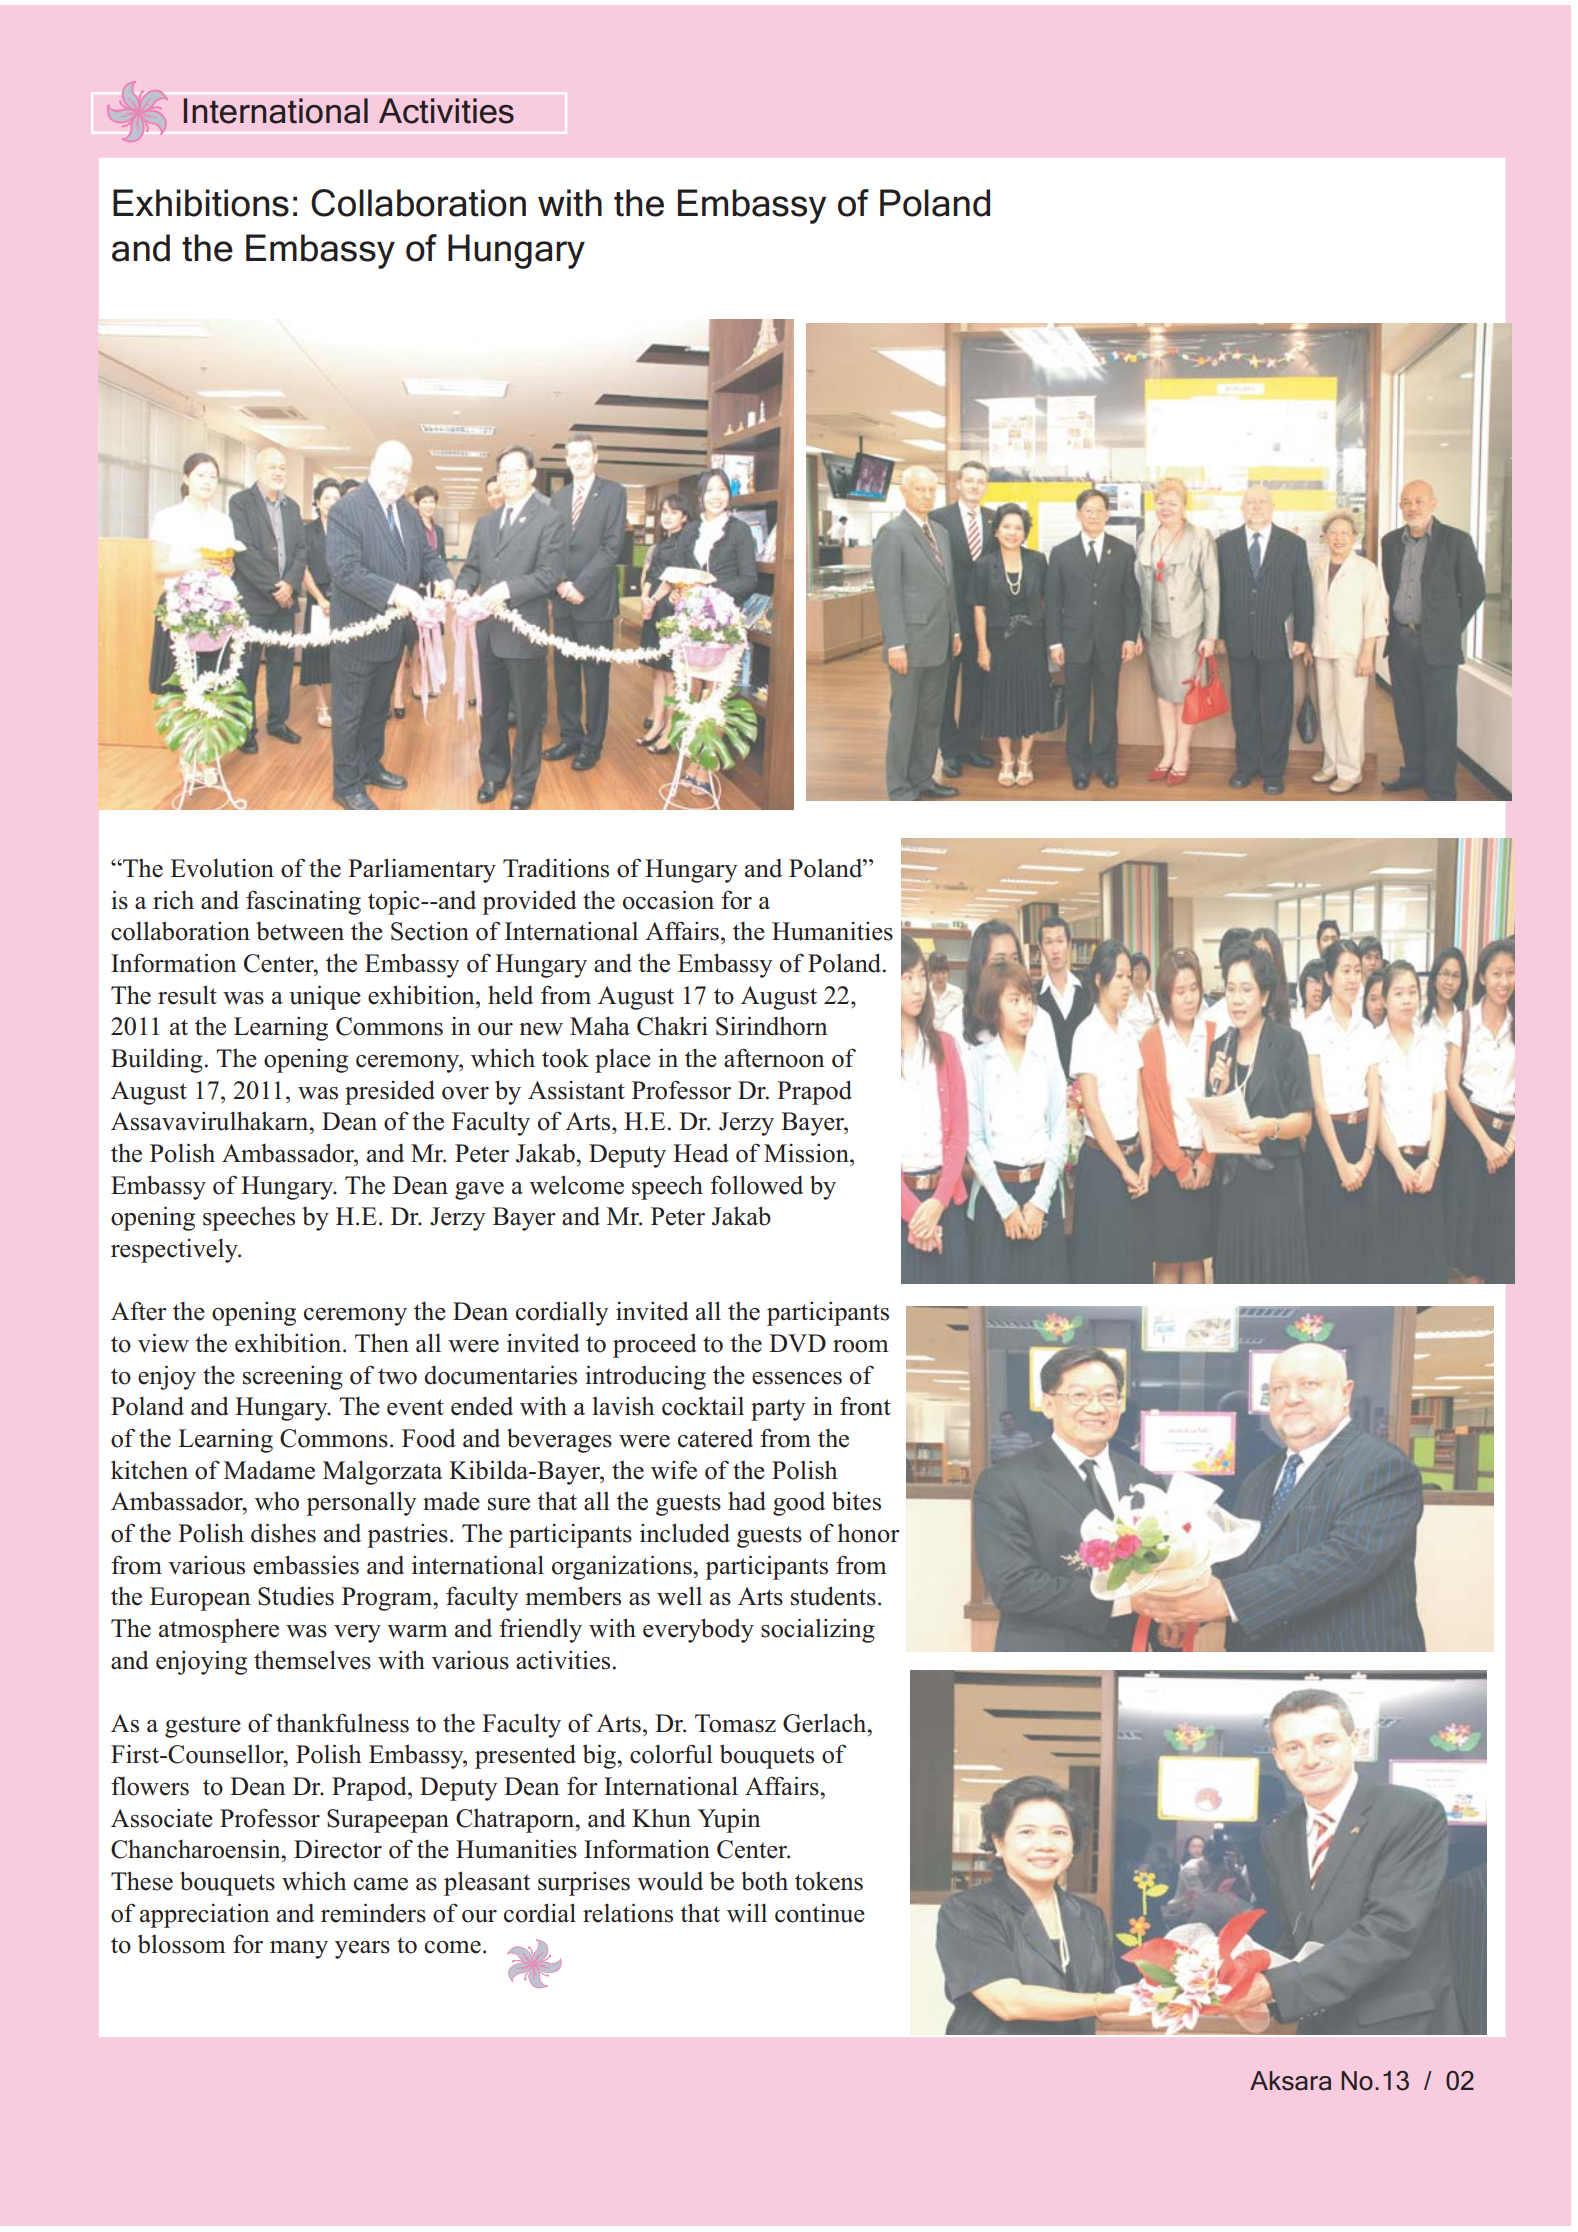 The width and height of the image is (1578, 2232). Describe the element at coordinates (756, 1185) in the image. I see `followed` at that location.
